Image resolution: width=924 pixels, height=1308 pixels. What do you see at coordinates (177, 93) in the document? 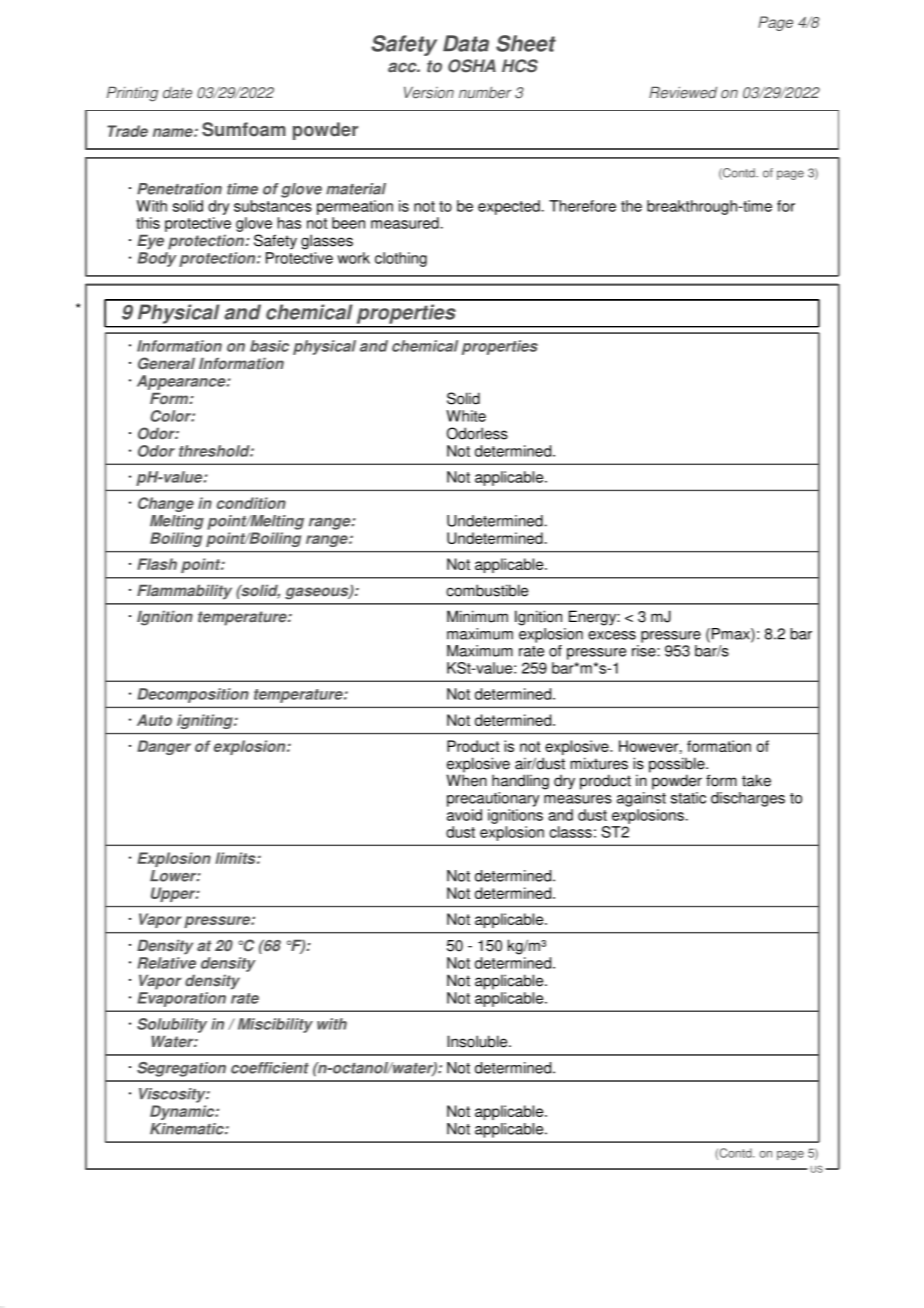
I see `date` at bounding box center [177, 93].
